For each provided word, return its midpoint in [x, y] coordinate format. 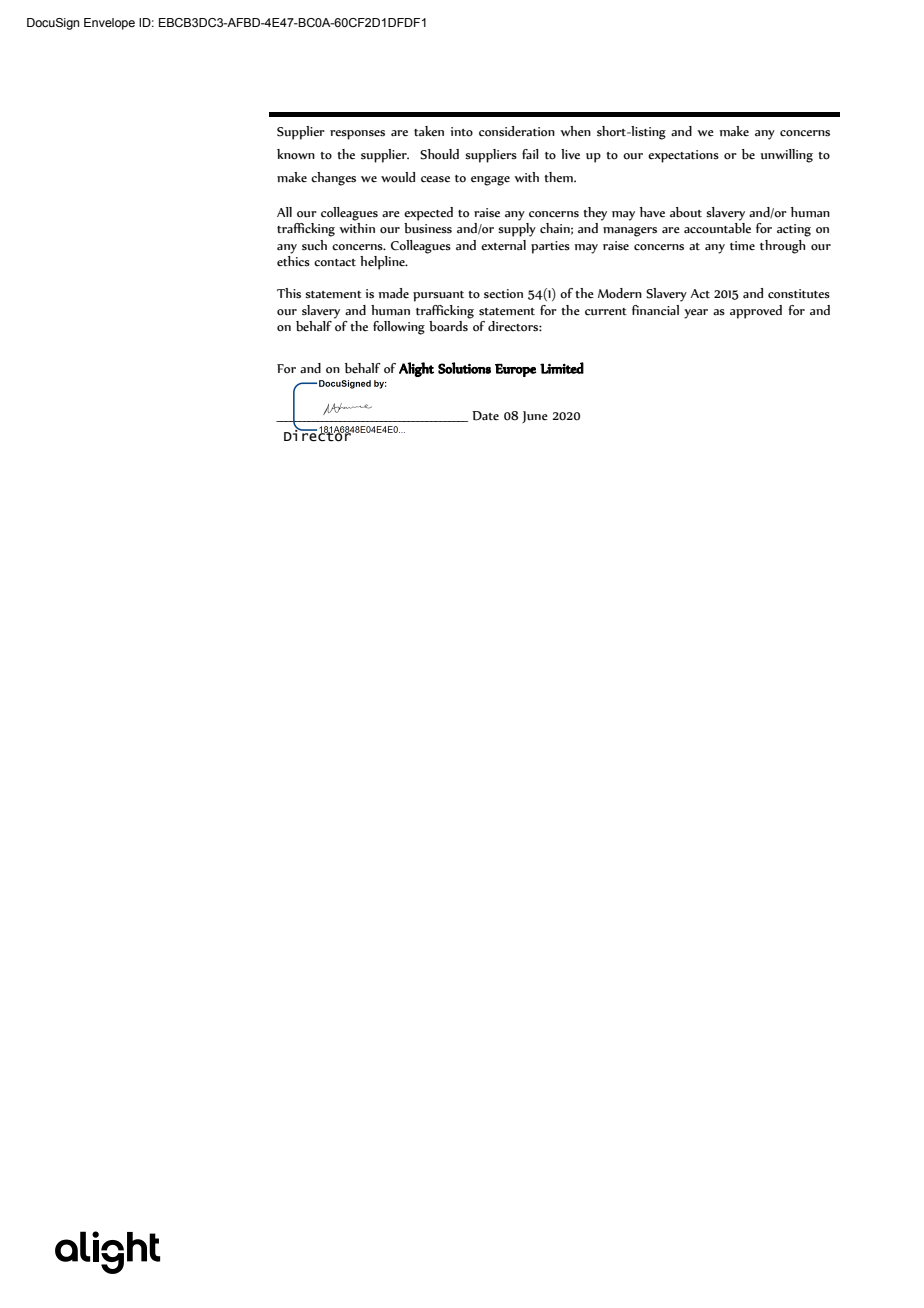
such [314, 245]
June [535, 417]
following [399, 328]
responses [357, 135]
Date [485, 416]
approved [756, 312]
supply [517, 230]
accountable [717, 228]
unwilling [787, 156]
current [606, 312]
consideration [517, 131]
